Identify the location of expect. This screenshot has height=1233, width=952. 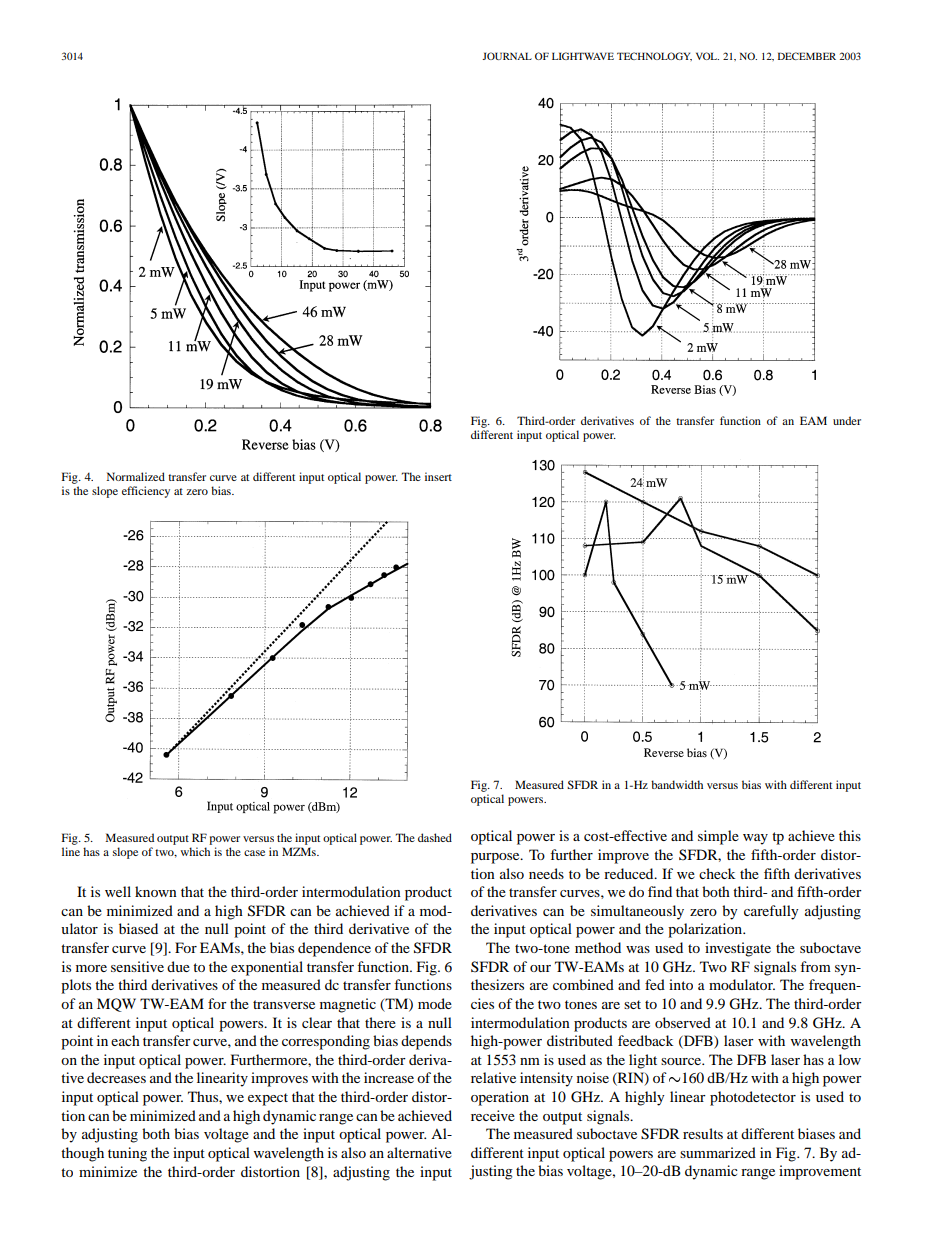
(268, 1099).
